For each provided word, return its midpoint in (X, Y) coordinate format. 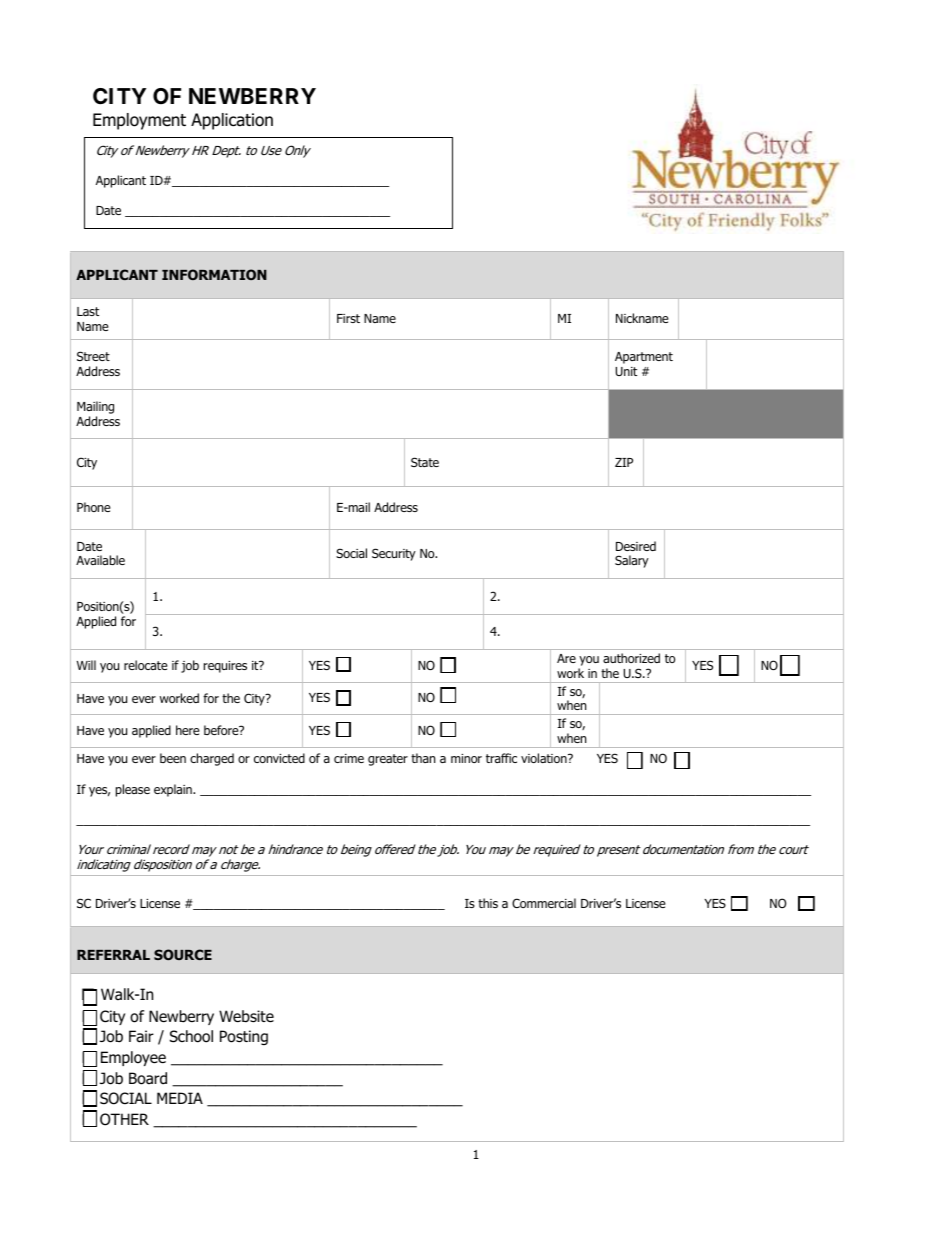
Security (394, 554)
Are (566, 658)
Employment (139, 121)
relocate (146, 665)
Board (148, 1078)
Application (232, 121)
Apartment (644, 358)
